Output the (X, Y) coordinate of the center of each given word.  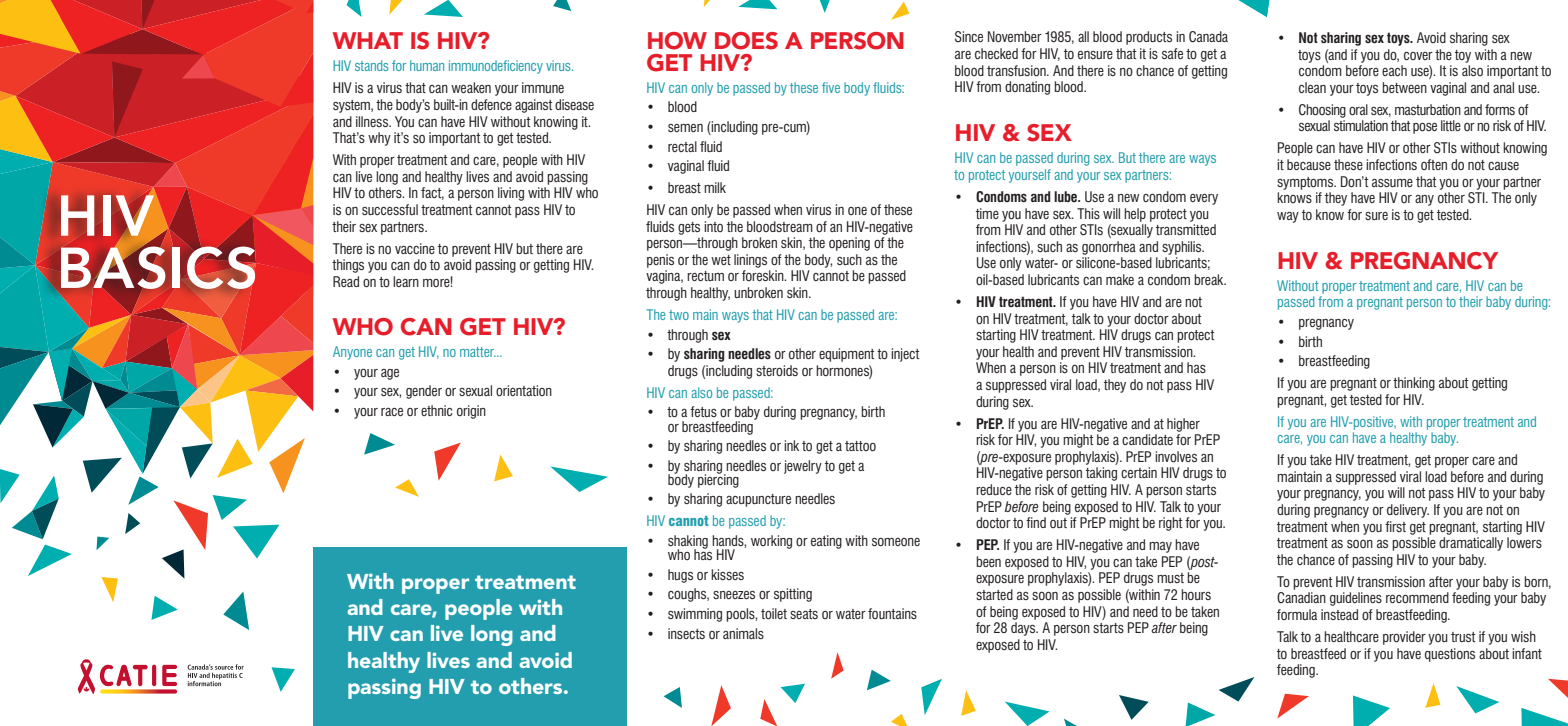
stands (372, 65)
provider (1404, 638)
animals (743, 633)
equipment (846, 355)
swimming (695, 615)
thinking (1414, 384)
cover (1418, 56)
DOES (746, 41)
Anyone (352, 353)
